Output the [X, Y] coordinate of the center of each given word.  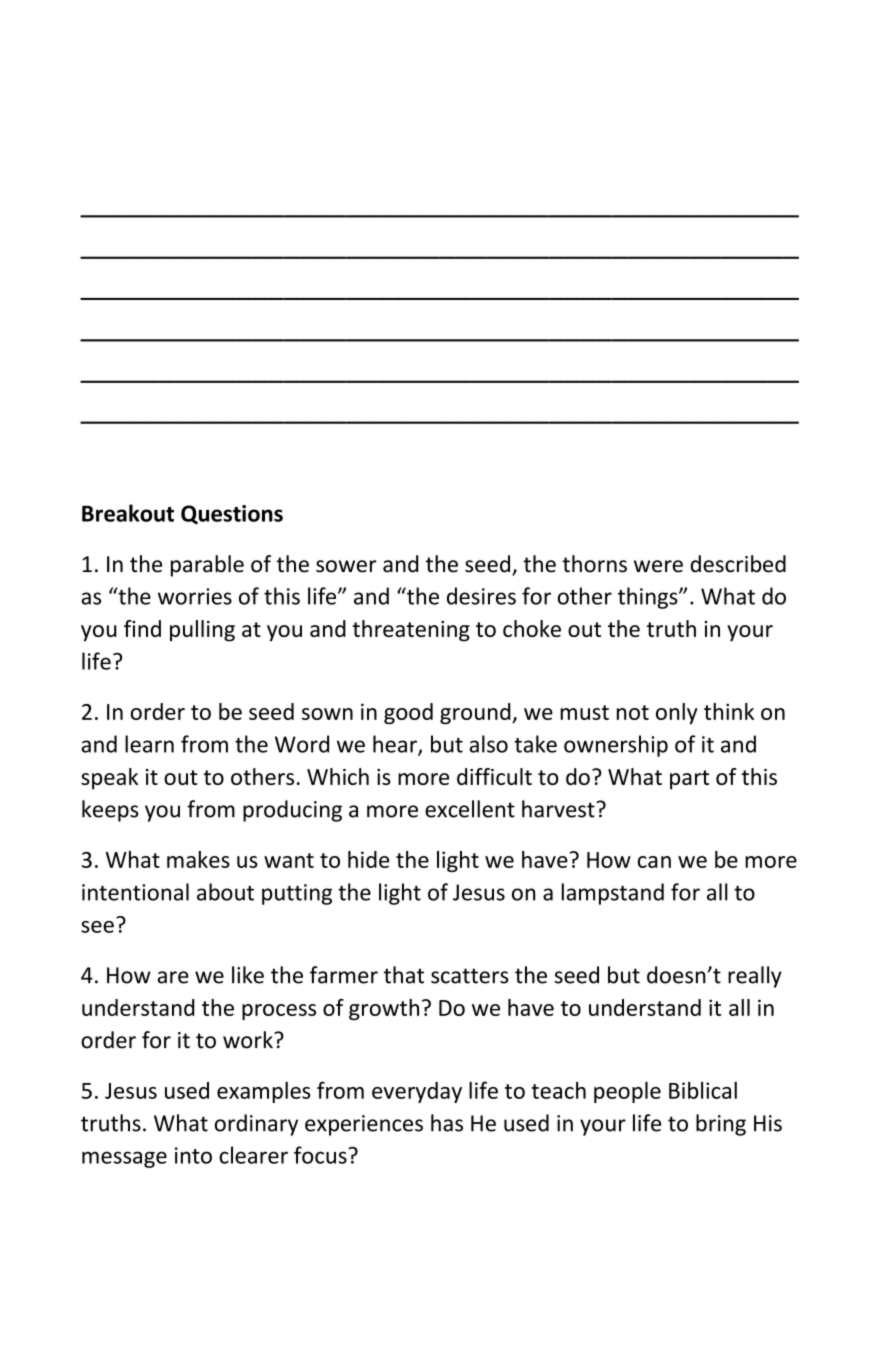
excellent [470, 809]
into [193, 1155]
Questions [232, 515]
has [447, 1123]
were [658, 566]
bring [721, 1125]
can [654, 862]
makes [198, 859]
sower [346, 566]
